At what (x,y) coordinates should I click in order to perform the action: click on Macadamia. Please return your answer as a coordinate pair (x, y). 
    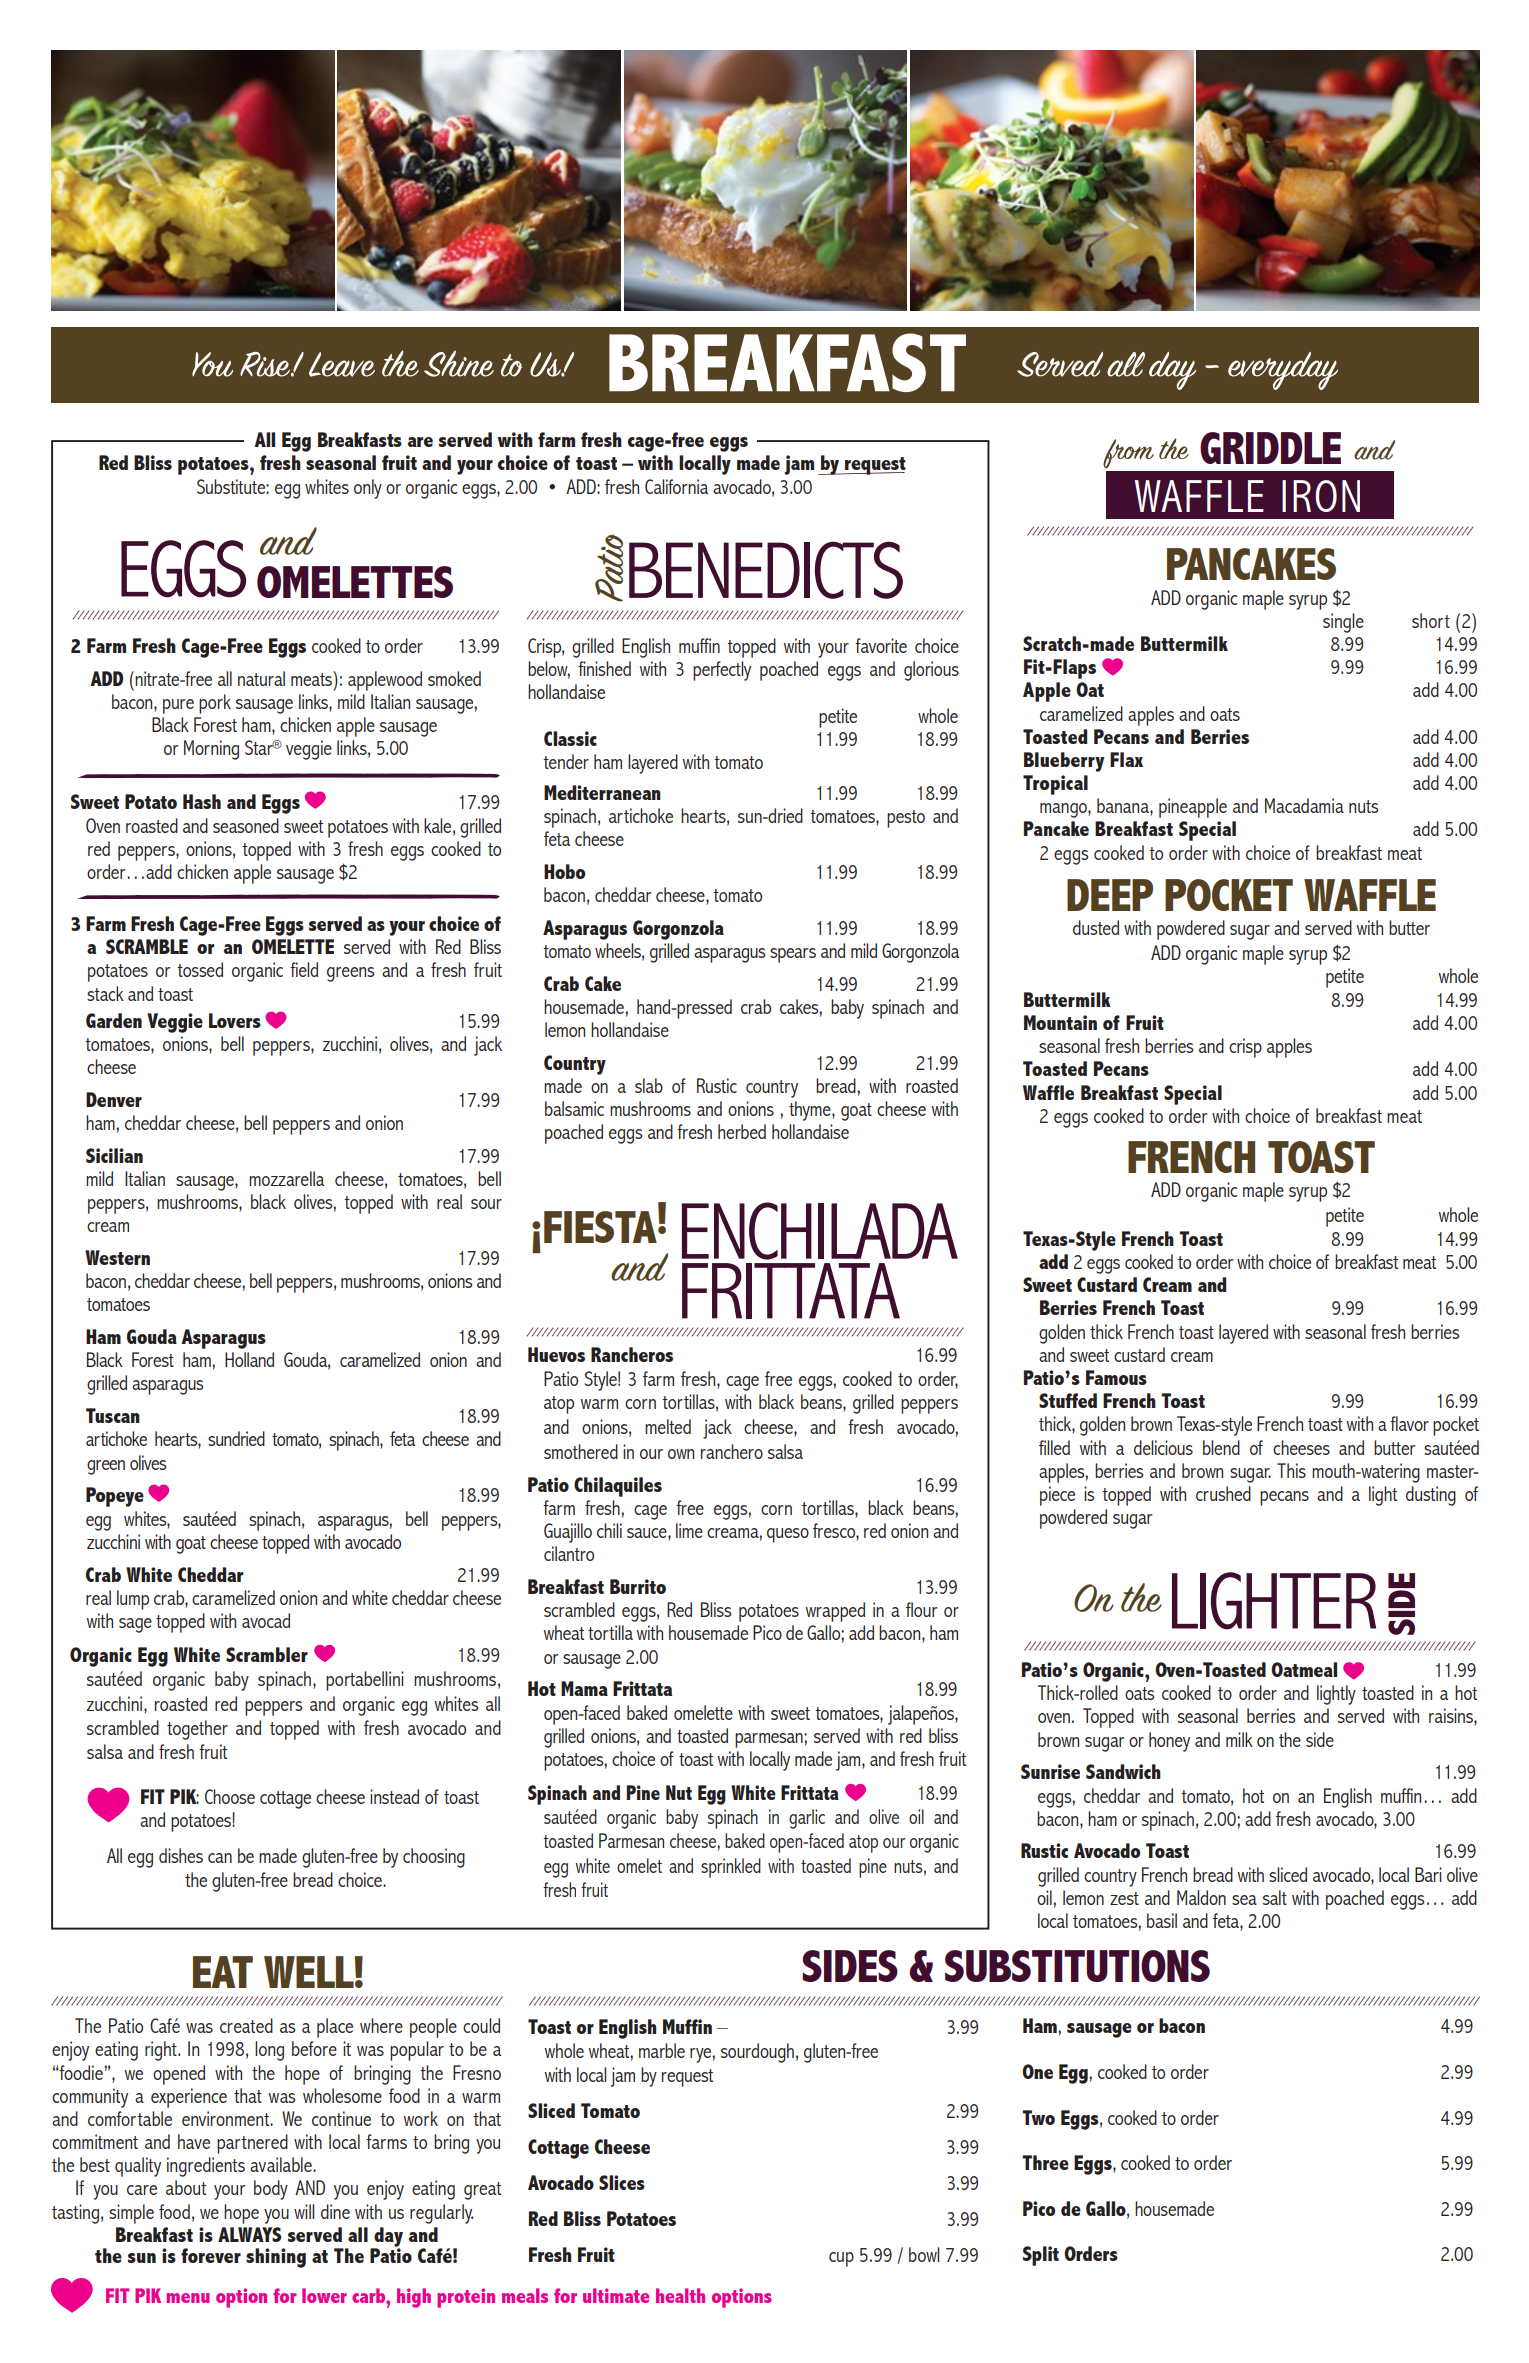
    Looking at the image, I should click on (1304, 805).
